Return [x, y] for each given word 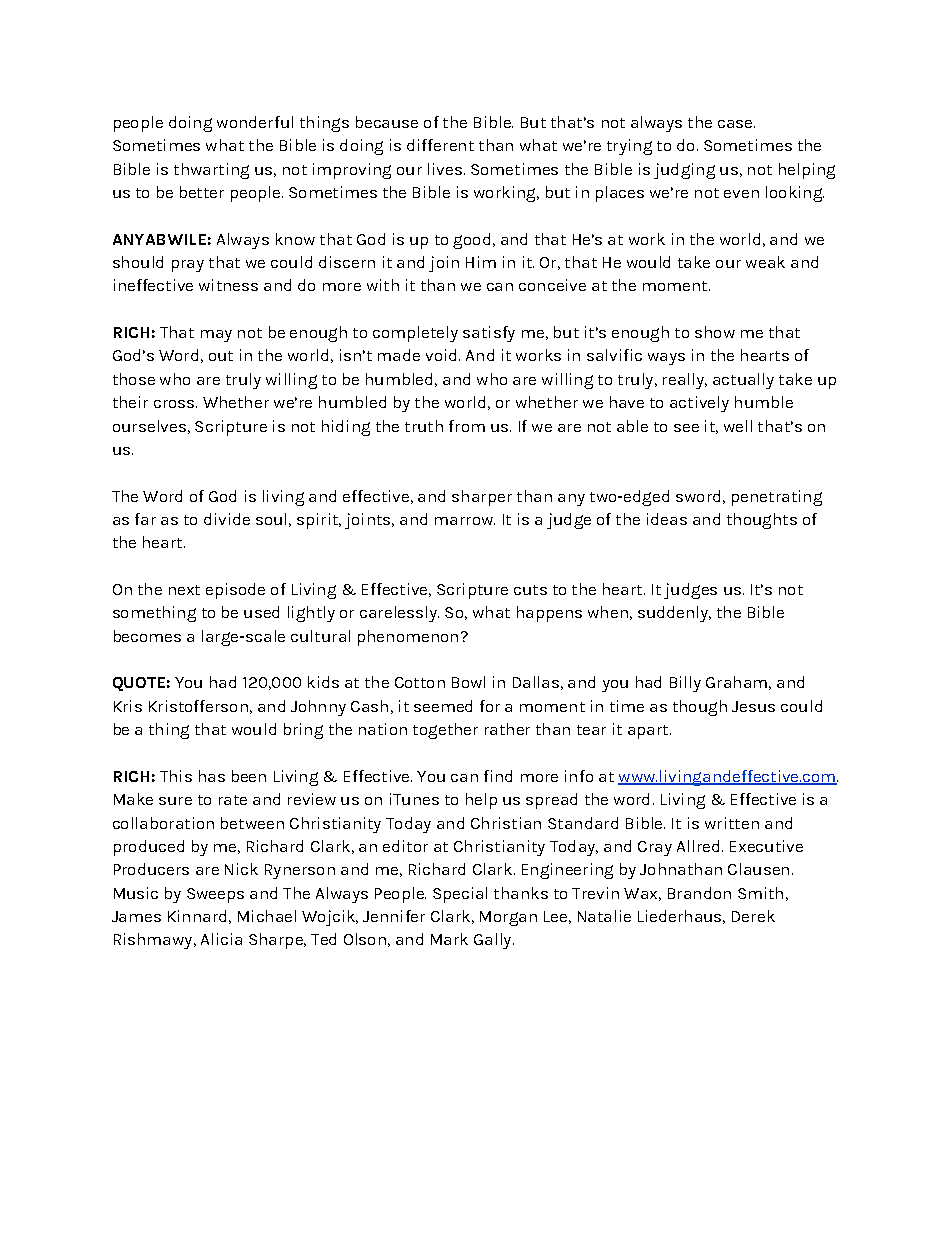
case [736, 124]
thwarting [211, 171]
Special [460, 895]
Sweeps [215, 895]
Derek [753, 916]
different [440, 145]
